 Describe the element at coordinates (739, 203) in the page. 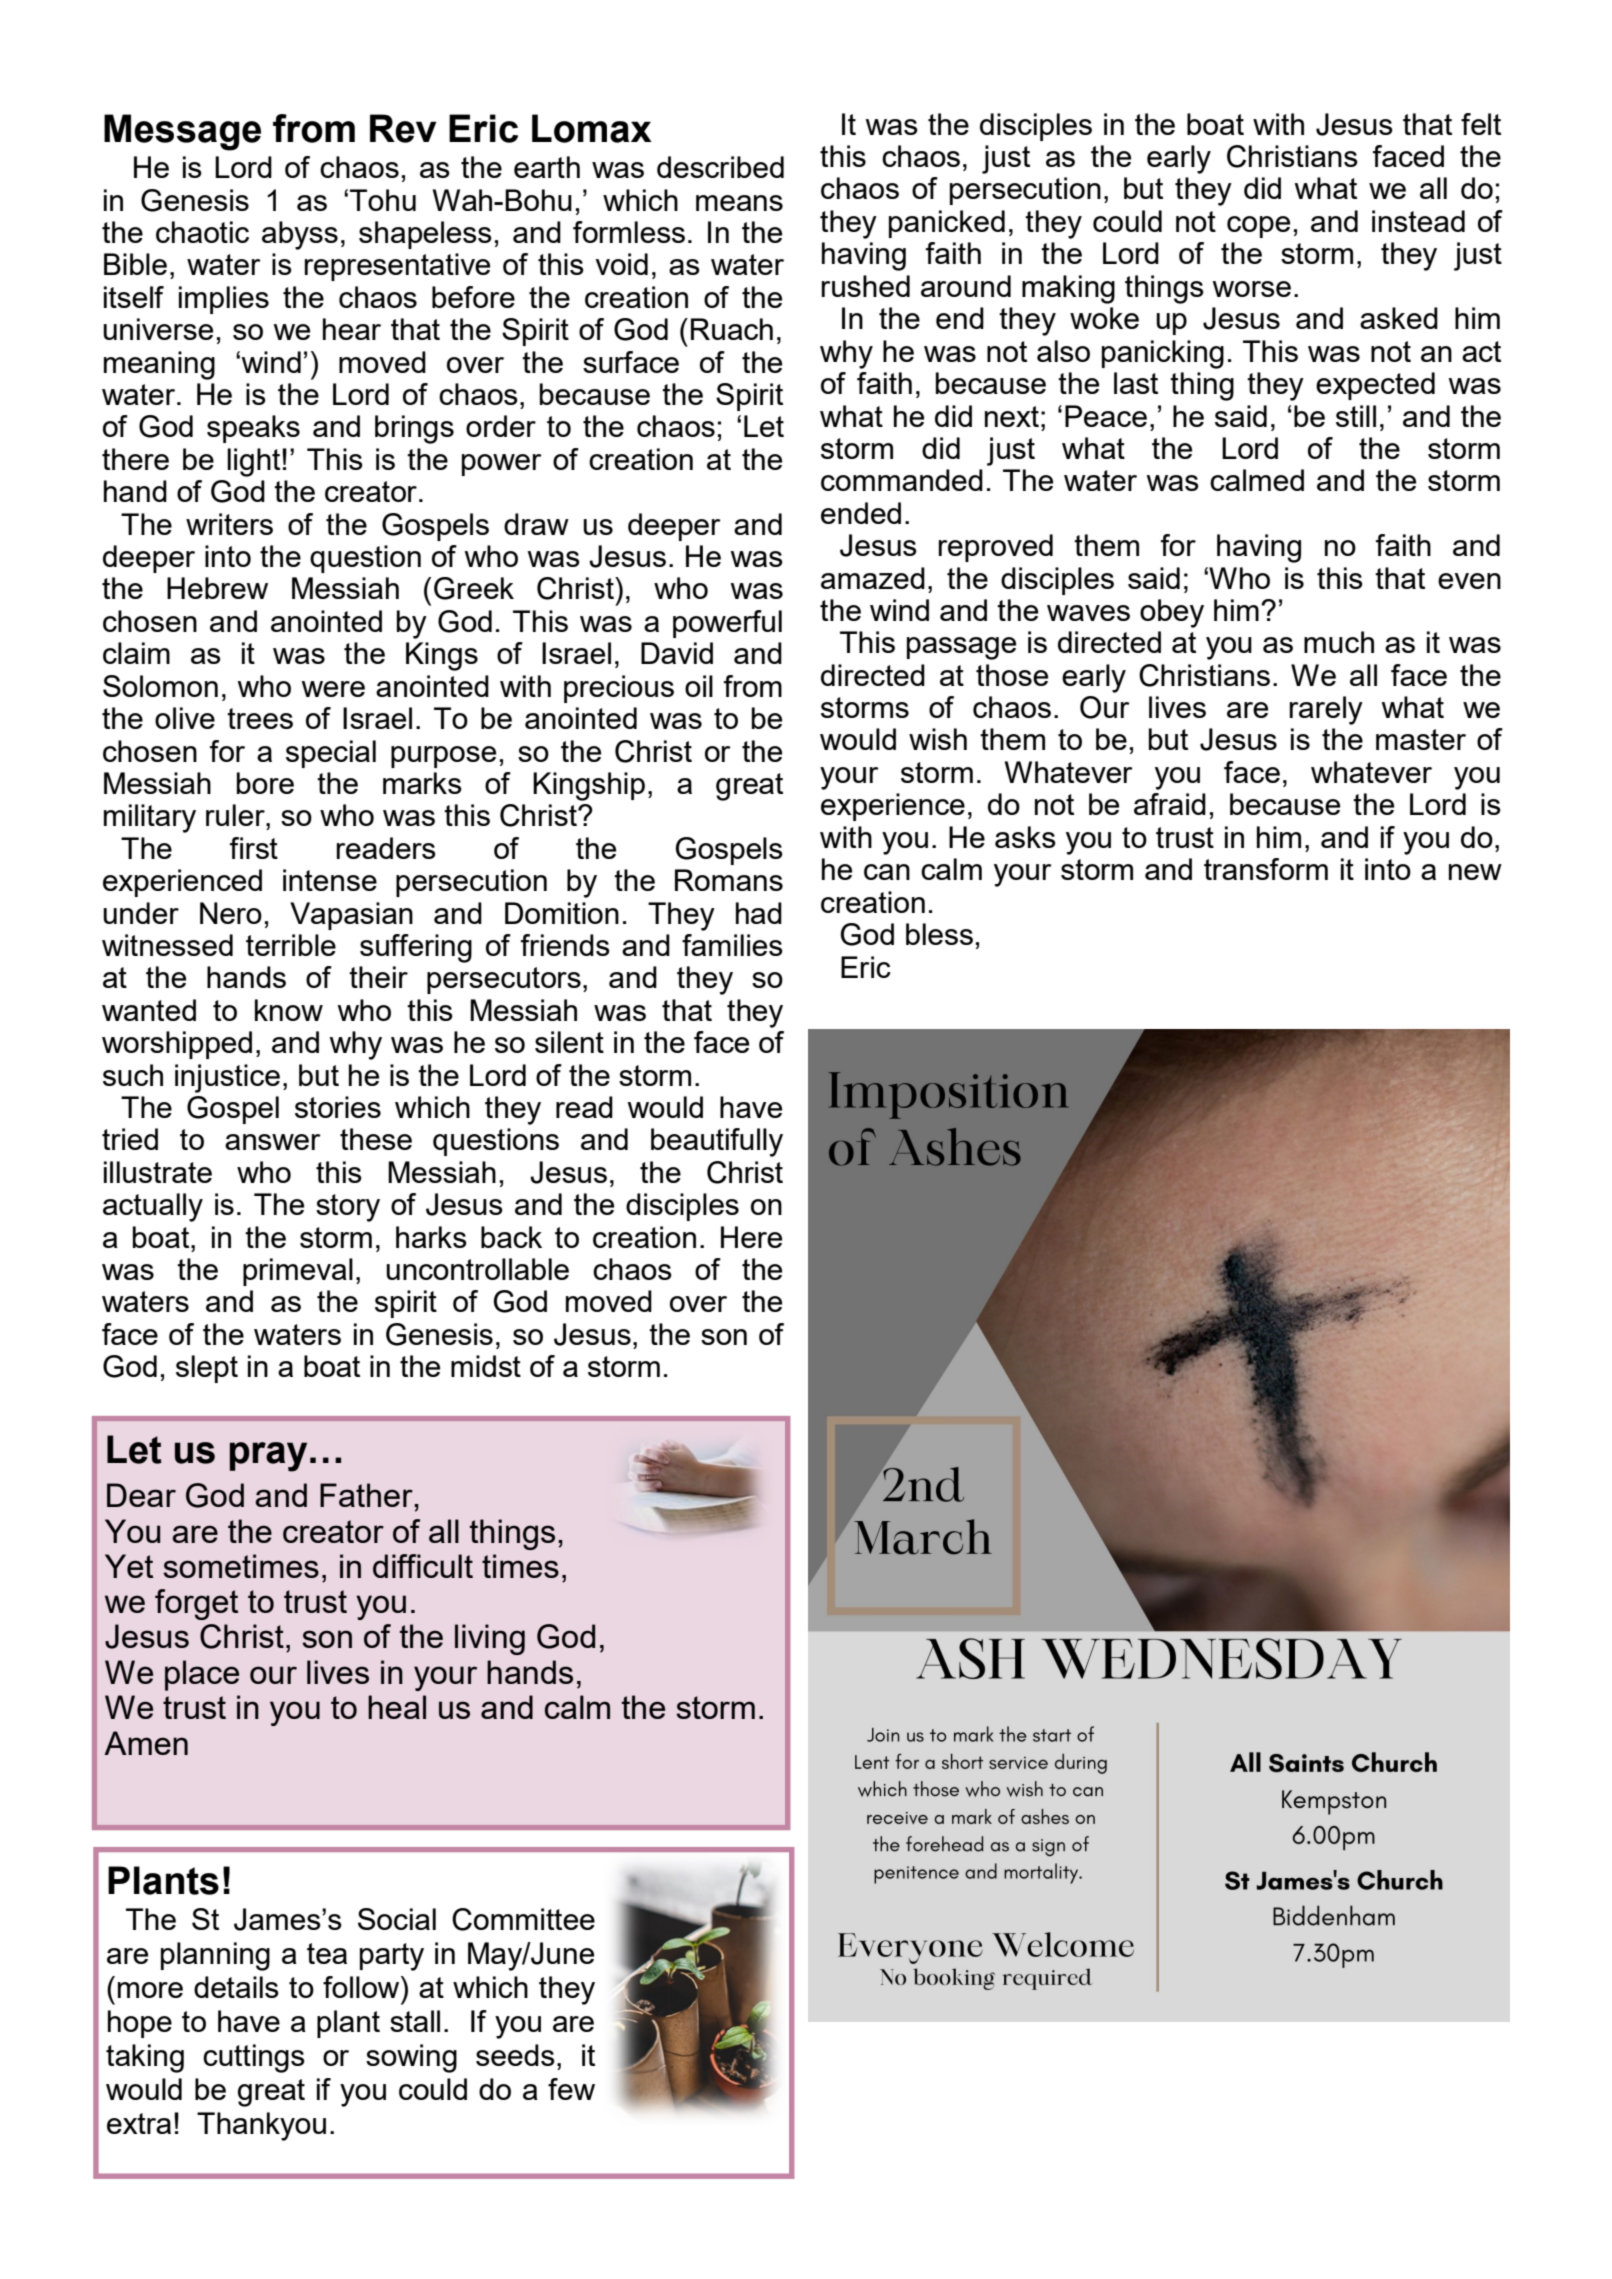

I see `means` at that location.
